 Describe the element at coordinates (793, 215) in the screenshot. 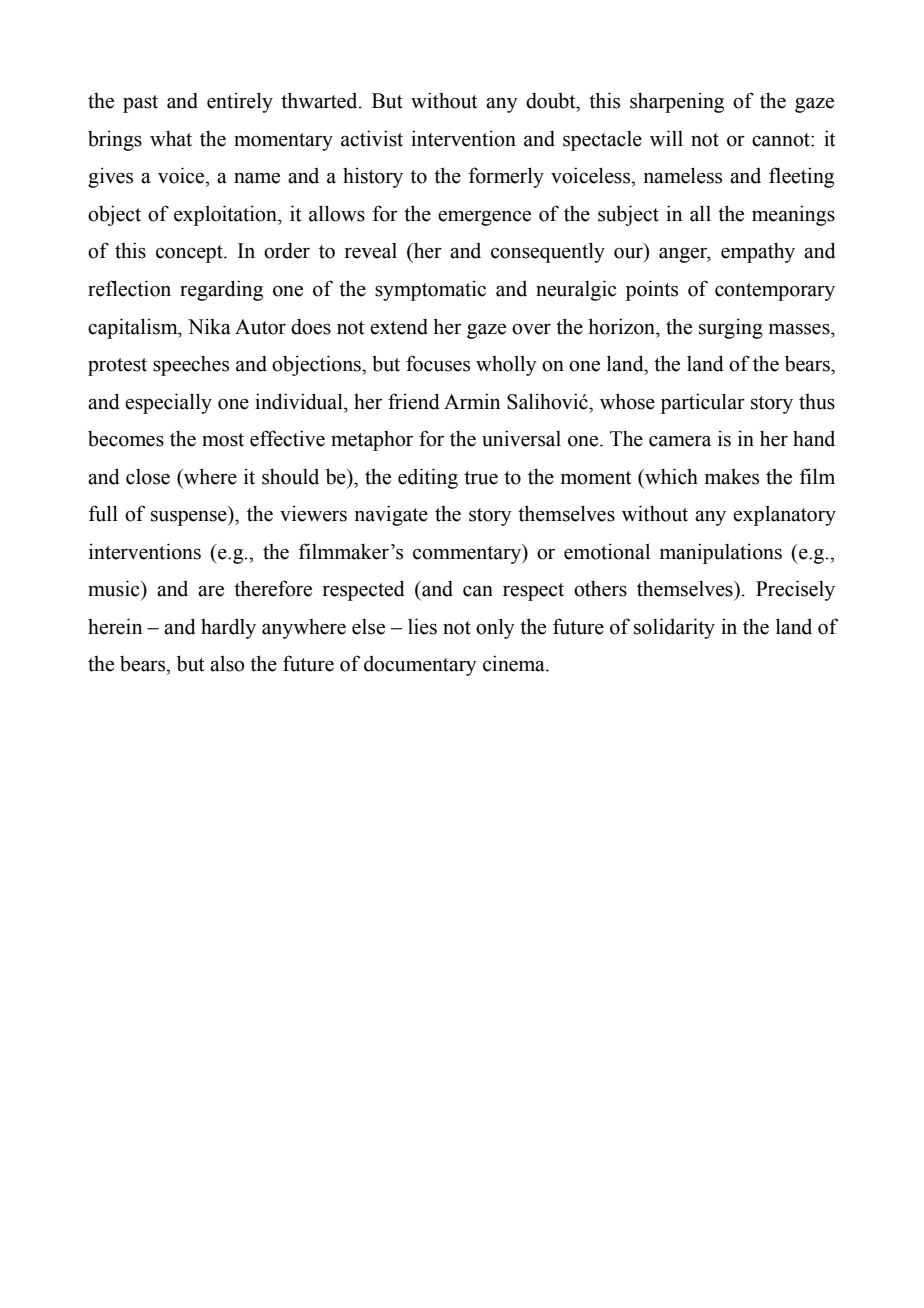

I see `meanings` at that location.
